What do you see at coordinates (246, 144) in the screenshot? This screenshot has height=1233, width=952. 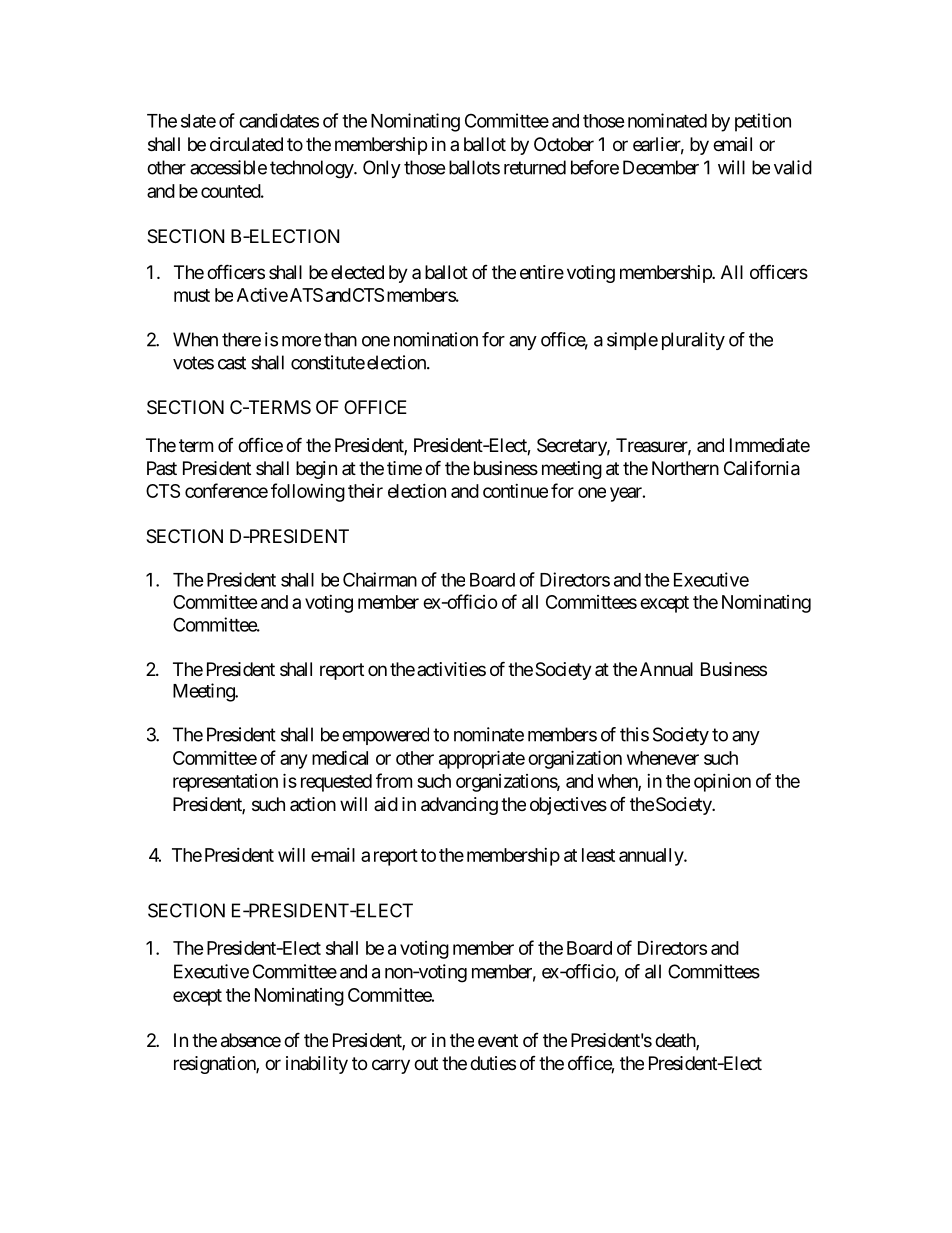 I see `circulated` at bounding box center [246, 144].
